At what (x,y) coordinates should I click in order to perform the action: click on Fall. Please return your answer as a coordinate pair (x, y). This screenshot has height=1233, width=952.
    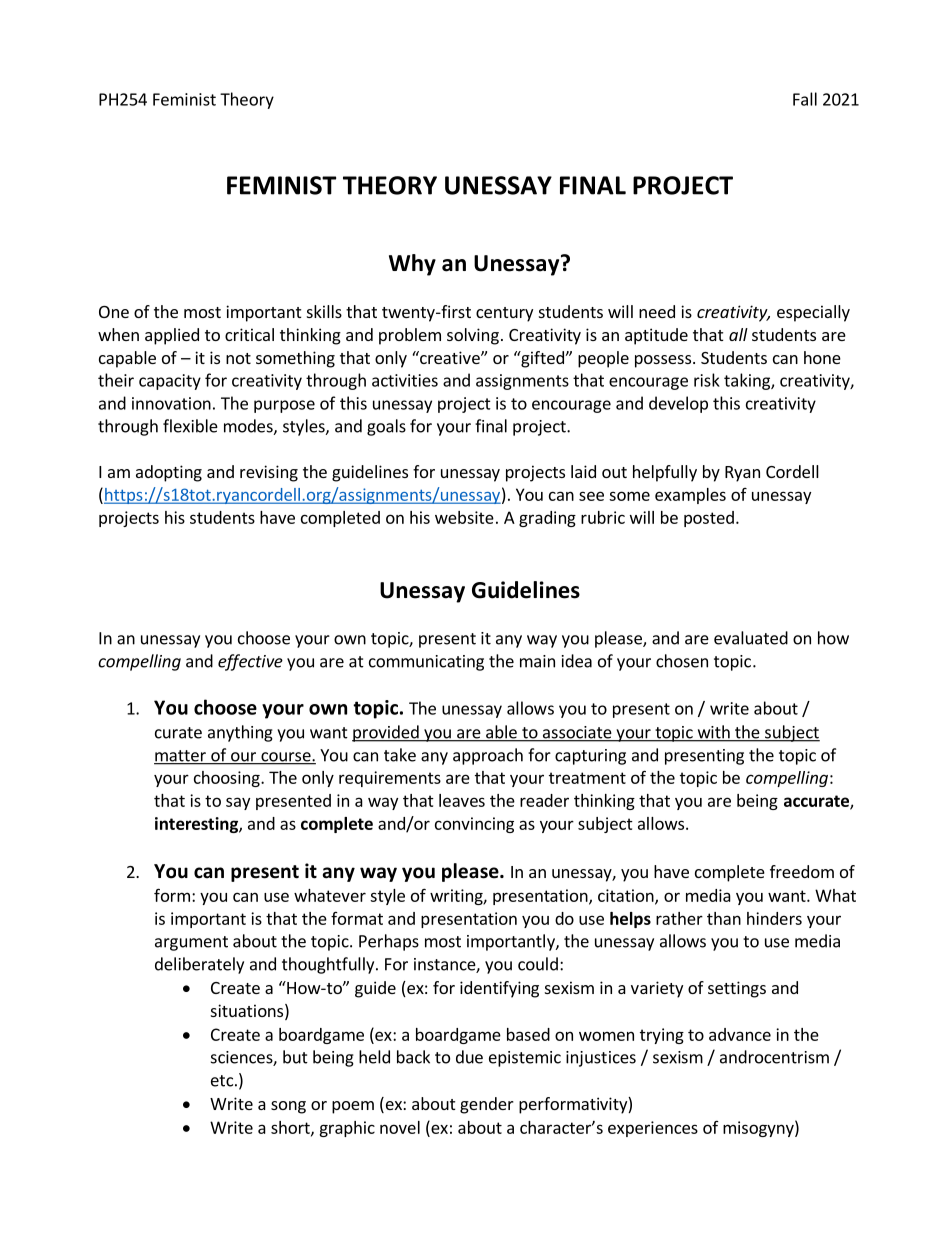
    Looking at the image, I should click on (805, 99).
